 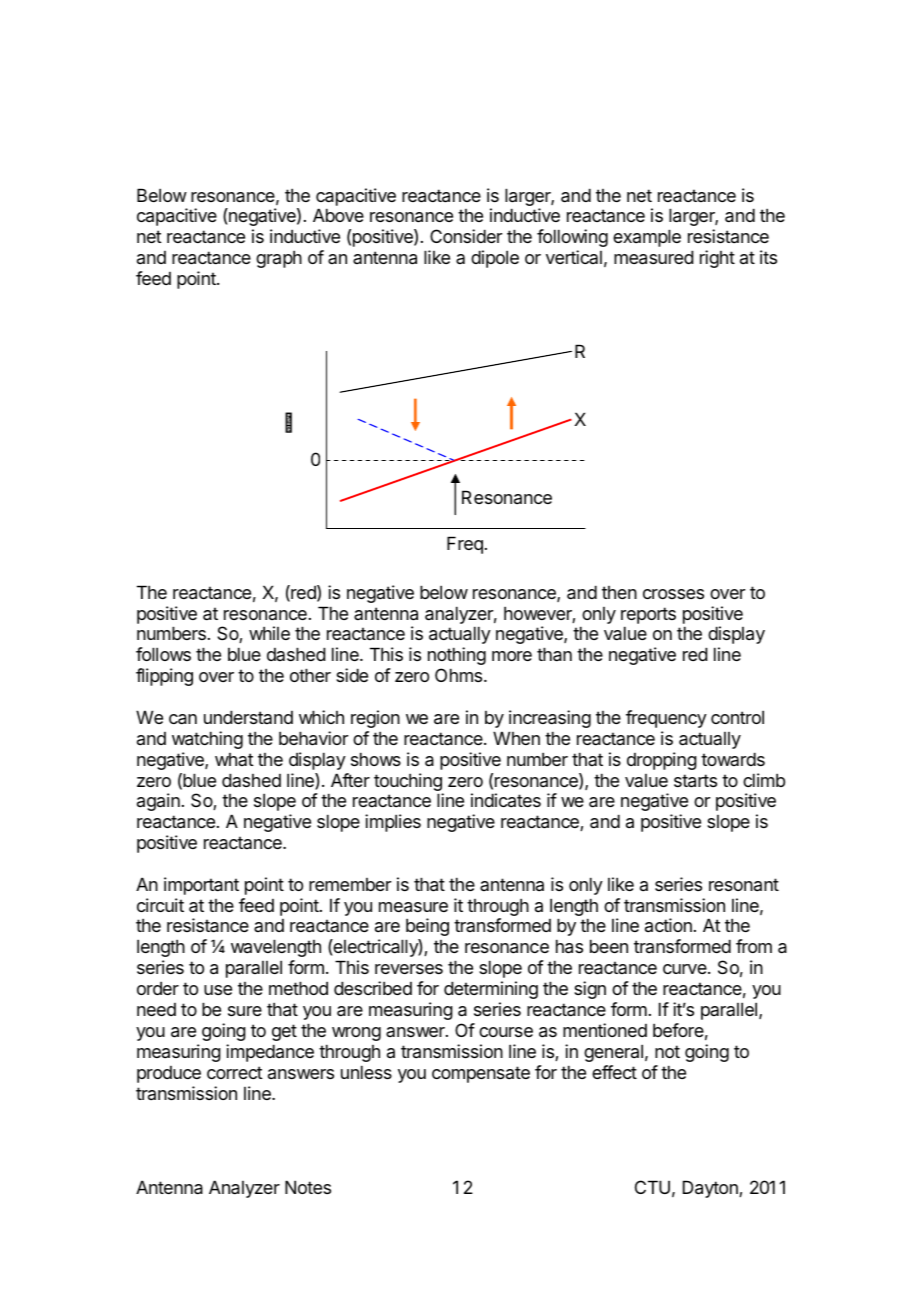 What do you see at coordinates (308, 1187) in the image?
I see `Notes` at bounding box center [308, 1187].
